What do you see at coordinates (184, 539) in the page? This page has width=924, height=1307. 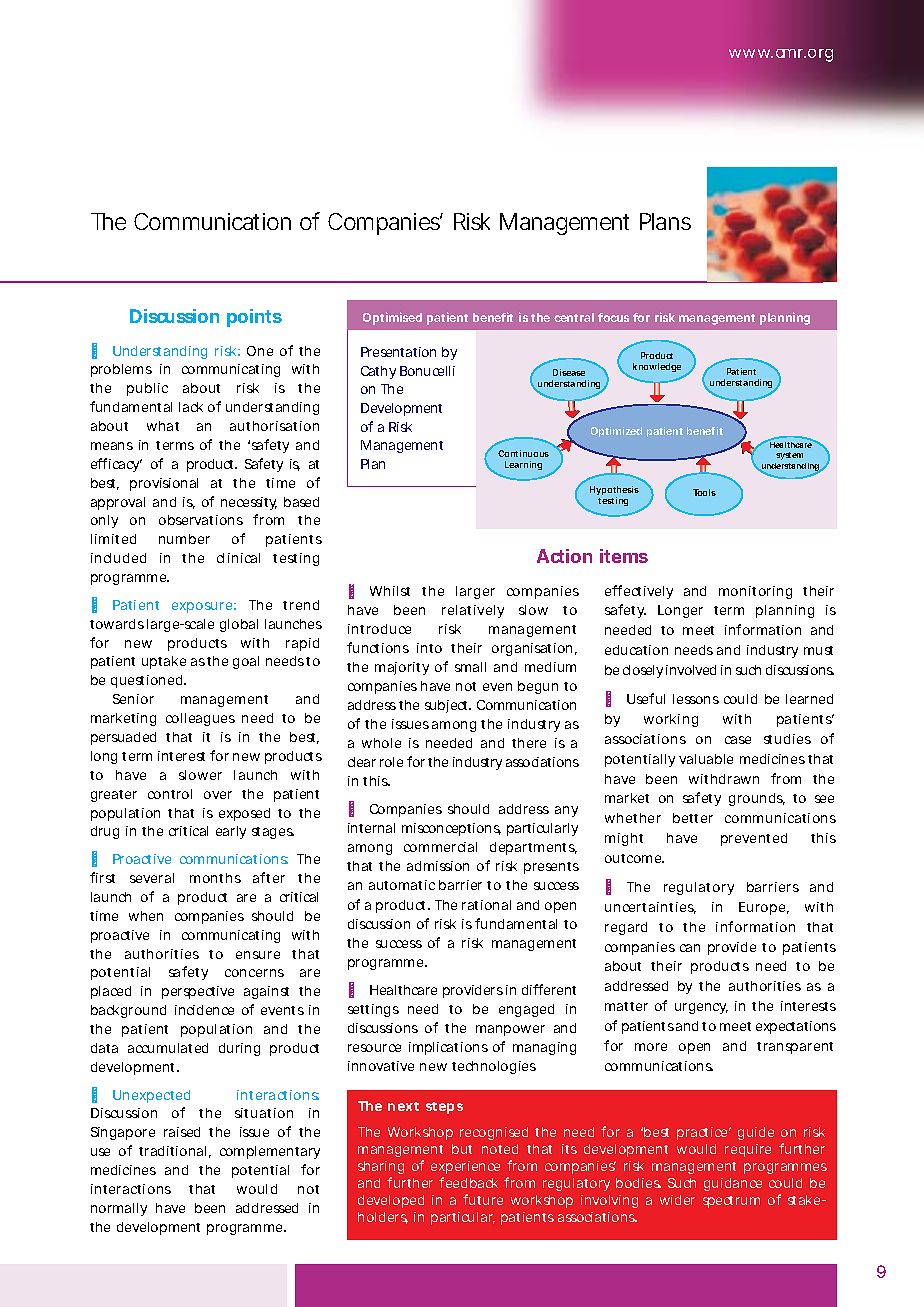 I see `number` at bounding box center [184, 539].
